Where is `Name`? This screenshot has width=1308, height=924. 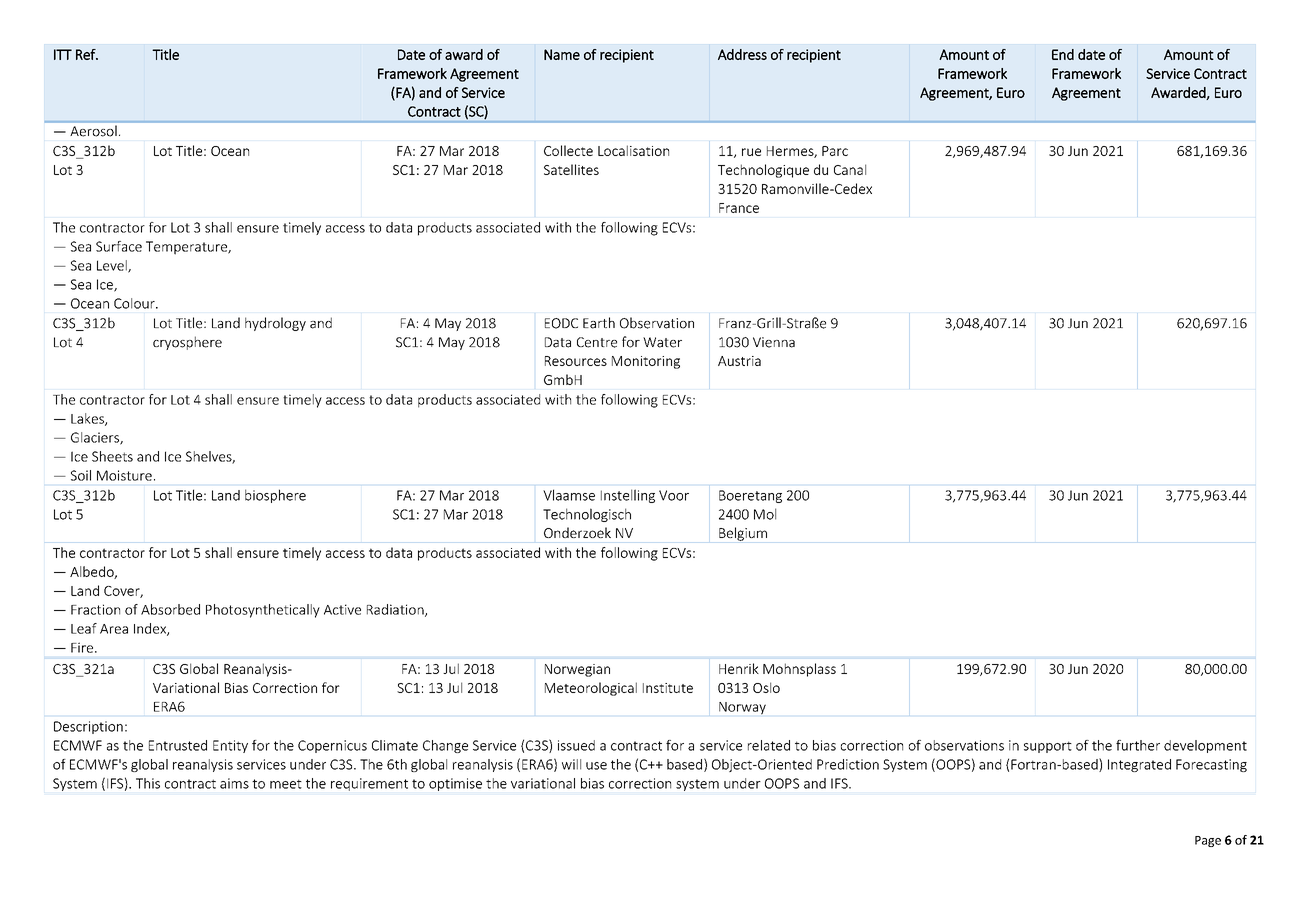
Name is located at coordinates (562, 54).
